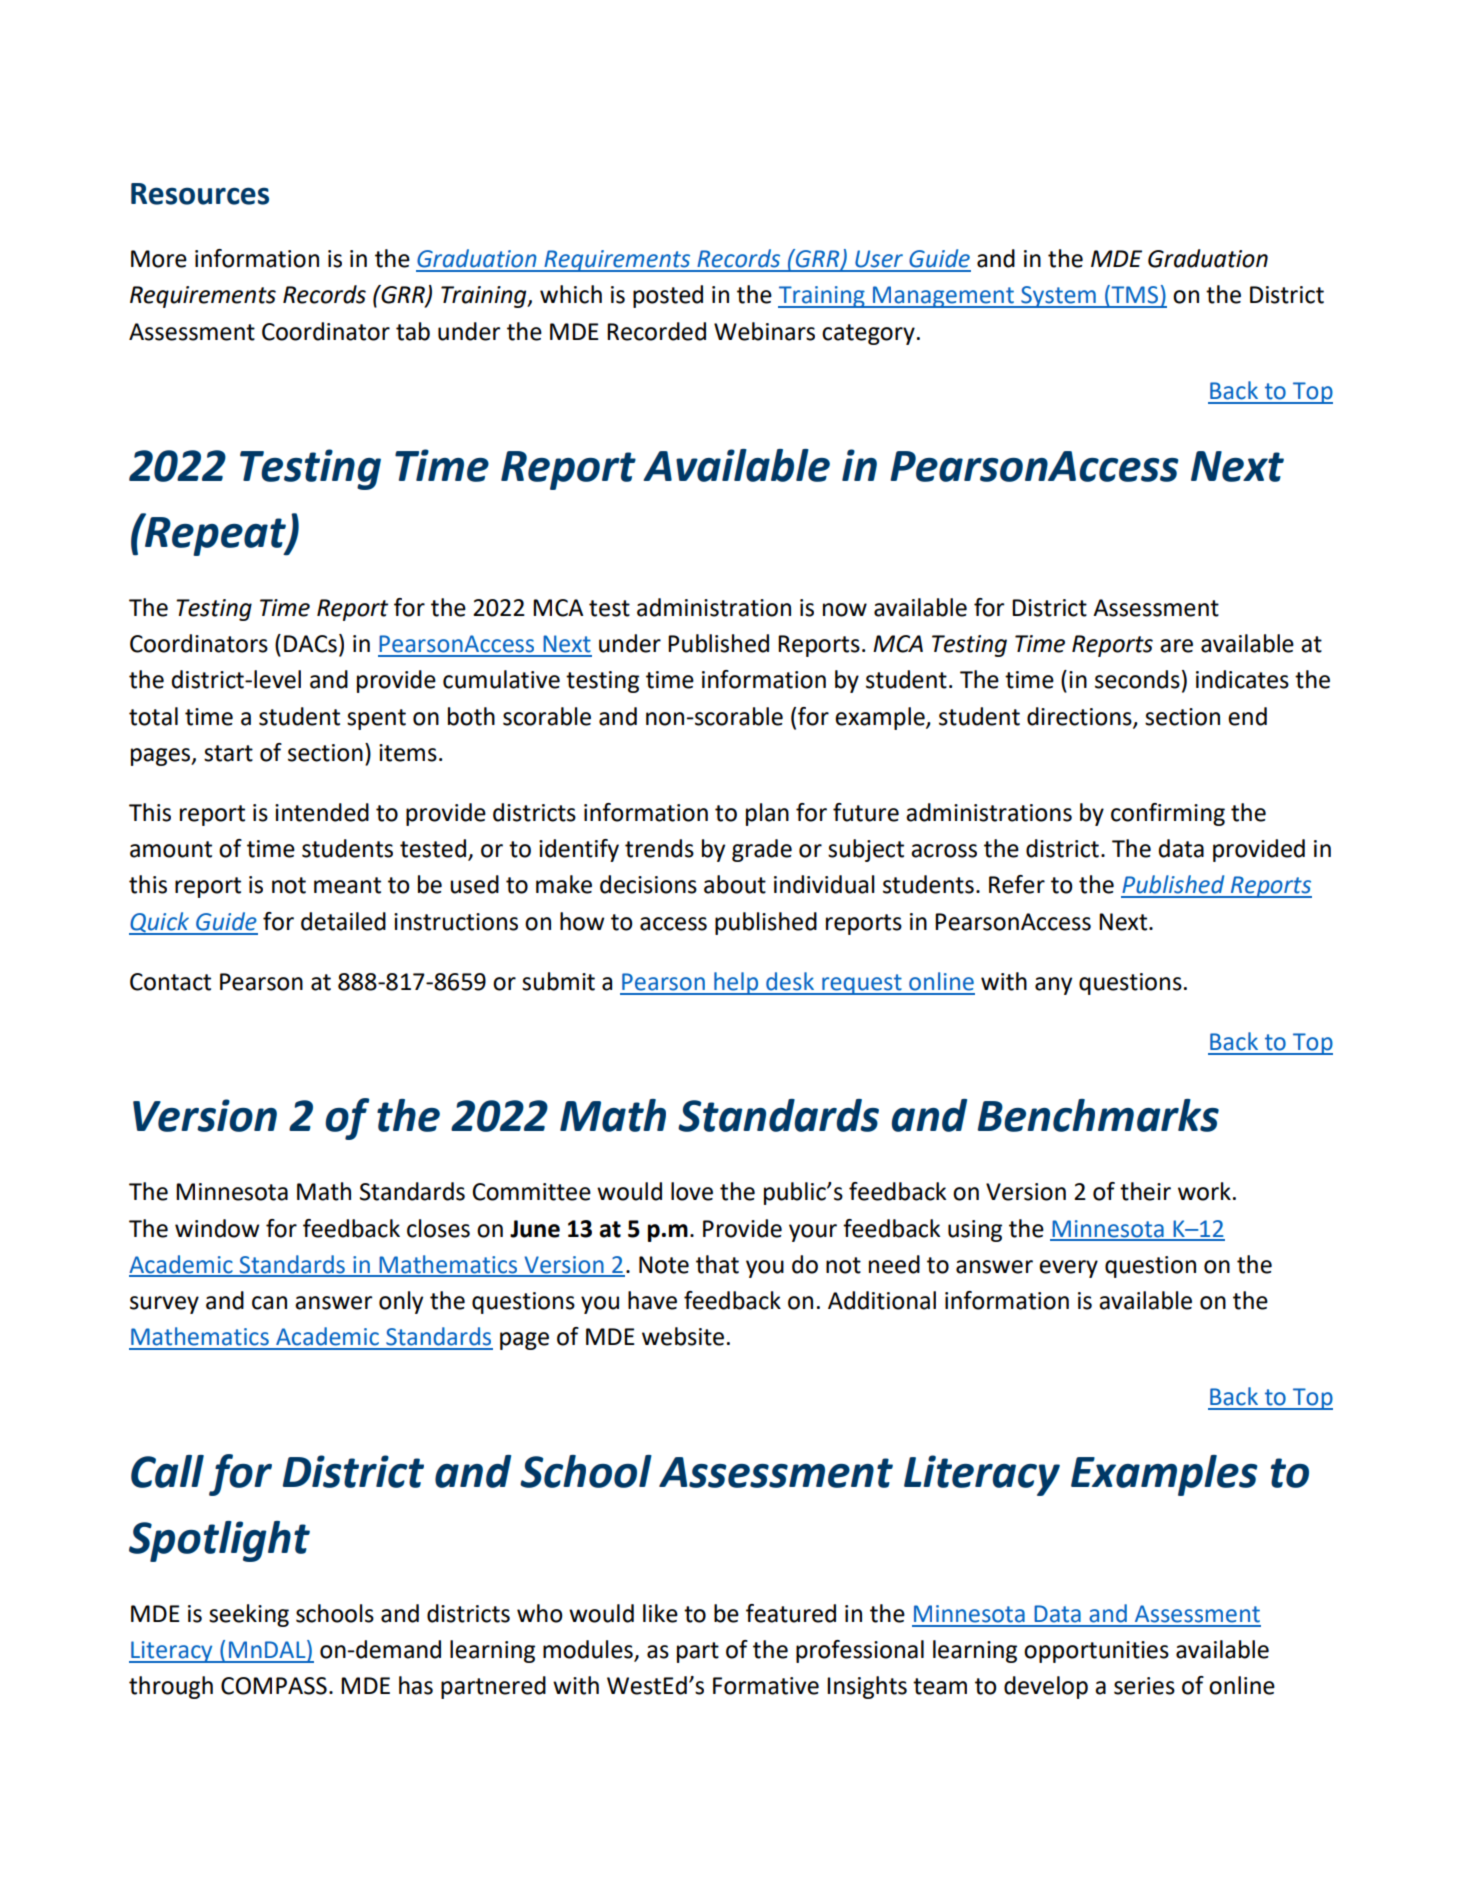 This page has height=1892, width=1462. I want to click on Resources, so click(200, 194).
